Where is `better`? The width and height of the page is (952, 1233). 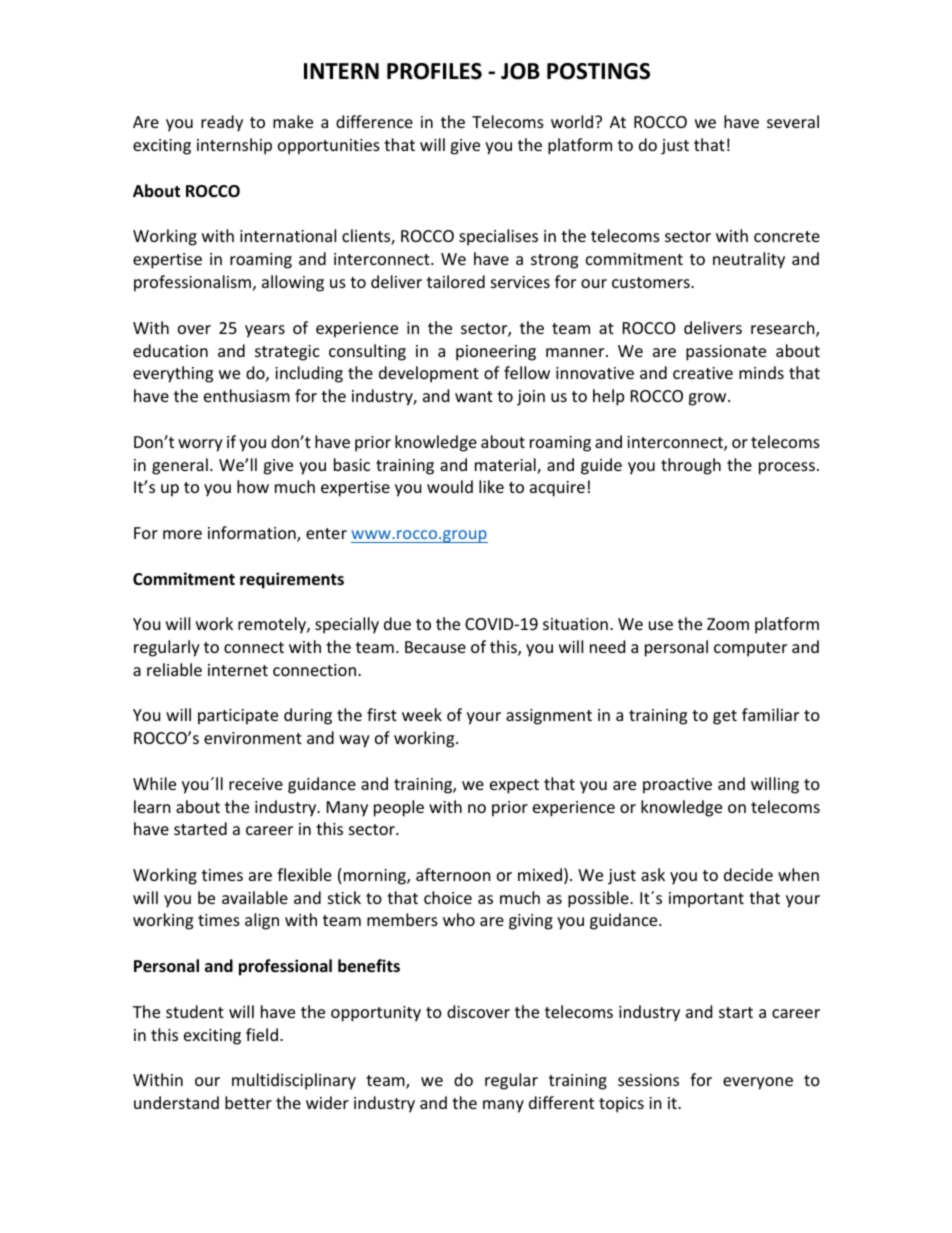
better is located at coordinates (248, 1102).
